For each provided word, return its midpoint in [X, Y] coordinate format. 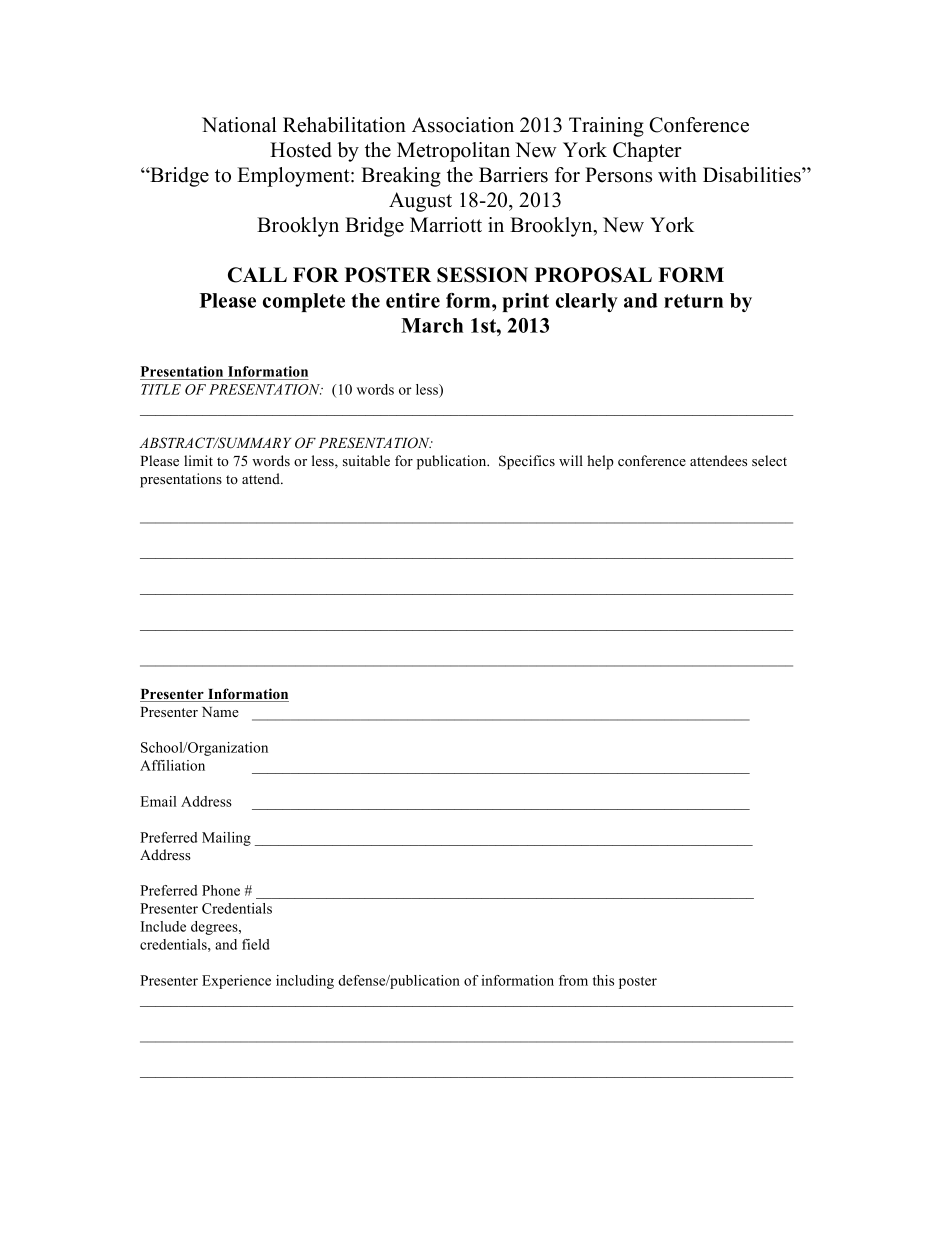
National [239, 125]
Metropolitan [453, 152]
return [693, 301]
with [677, 174]
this [603, 980]
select [769, 460]
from [573, 980]
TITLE [161, 389]
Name [220, 712]
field [256, 944]
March [432, 325]
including [305, 982]
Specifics [527, 462]
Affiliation [172, 765]
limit [198, 460]
